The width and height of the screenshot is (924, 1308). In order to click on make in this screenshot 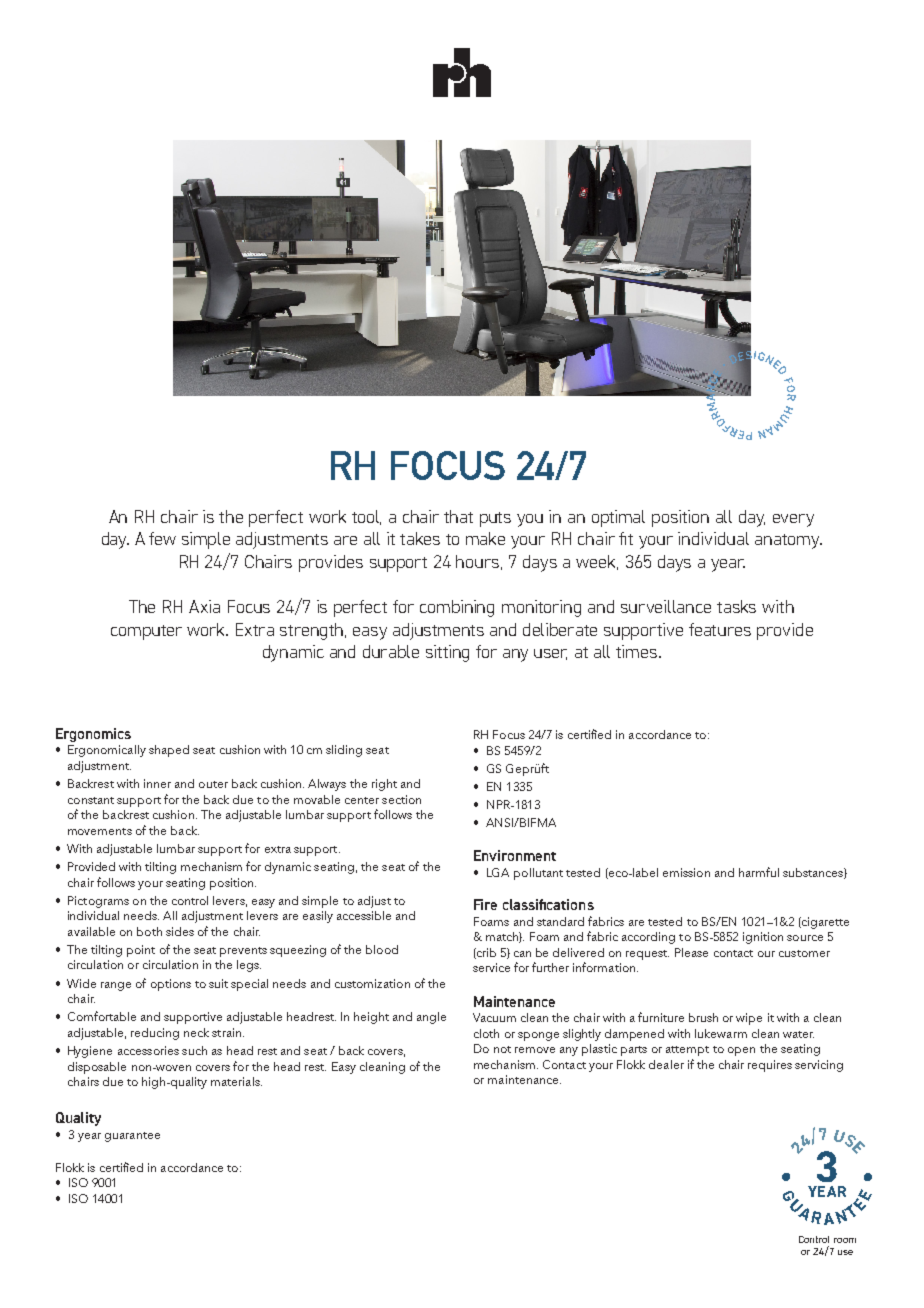, I will do `click(485, 538)`.
